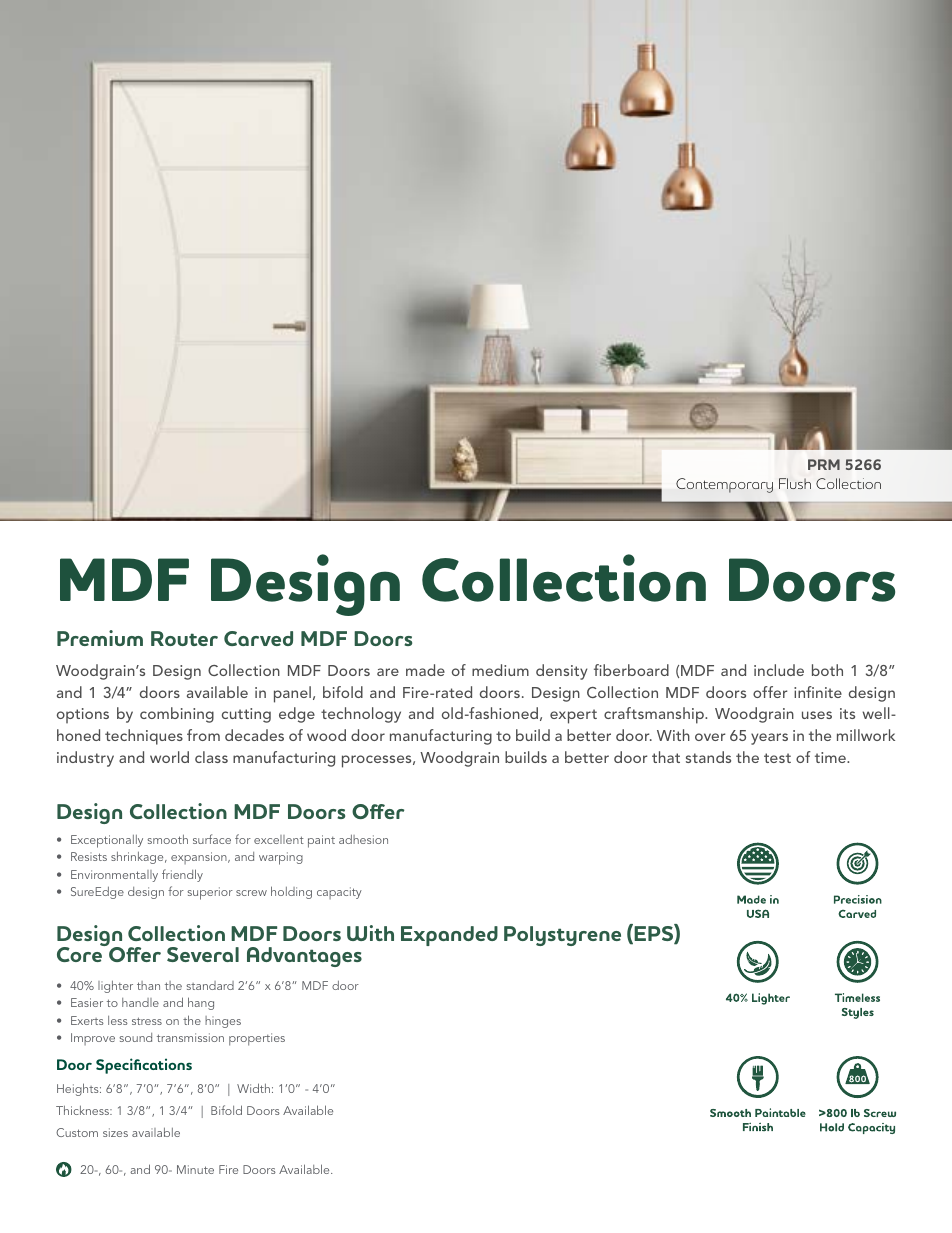 This page has height=1233, width=952. What do you see at coordinates (425, 670) in the page?
I see `made` at bounding box center [425, 670].
